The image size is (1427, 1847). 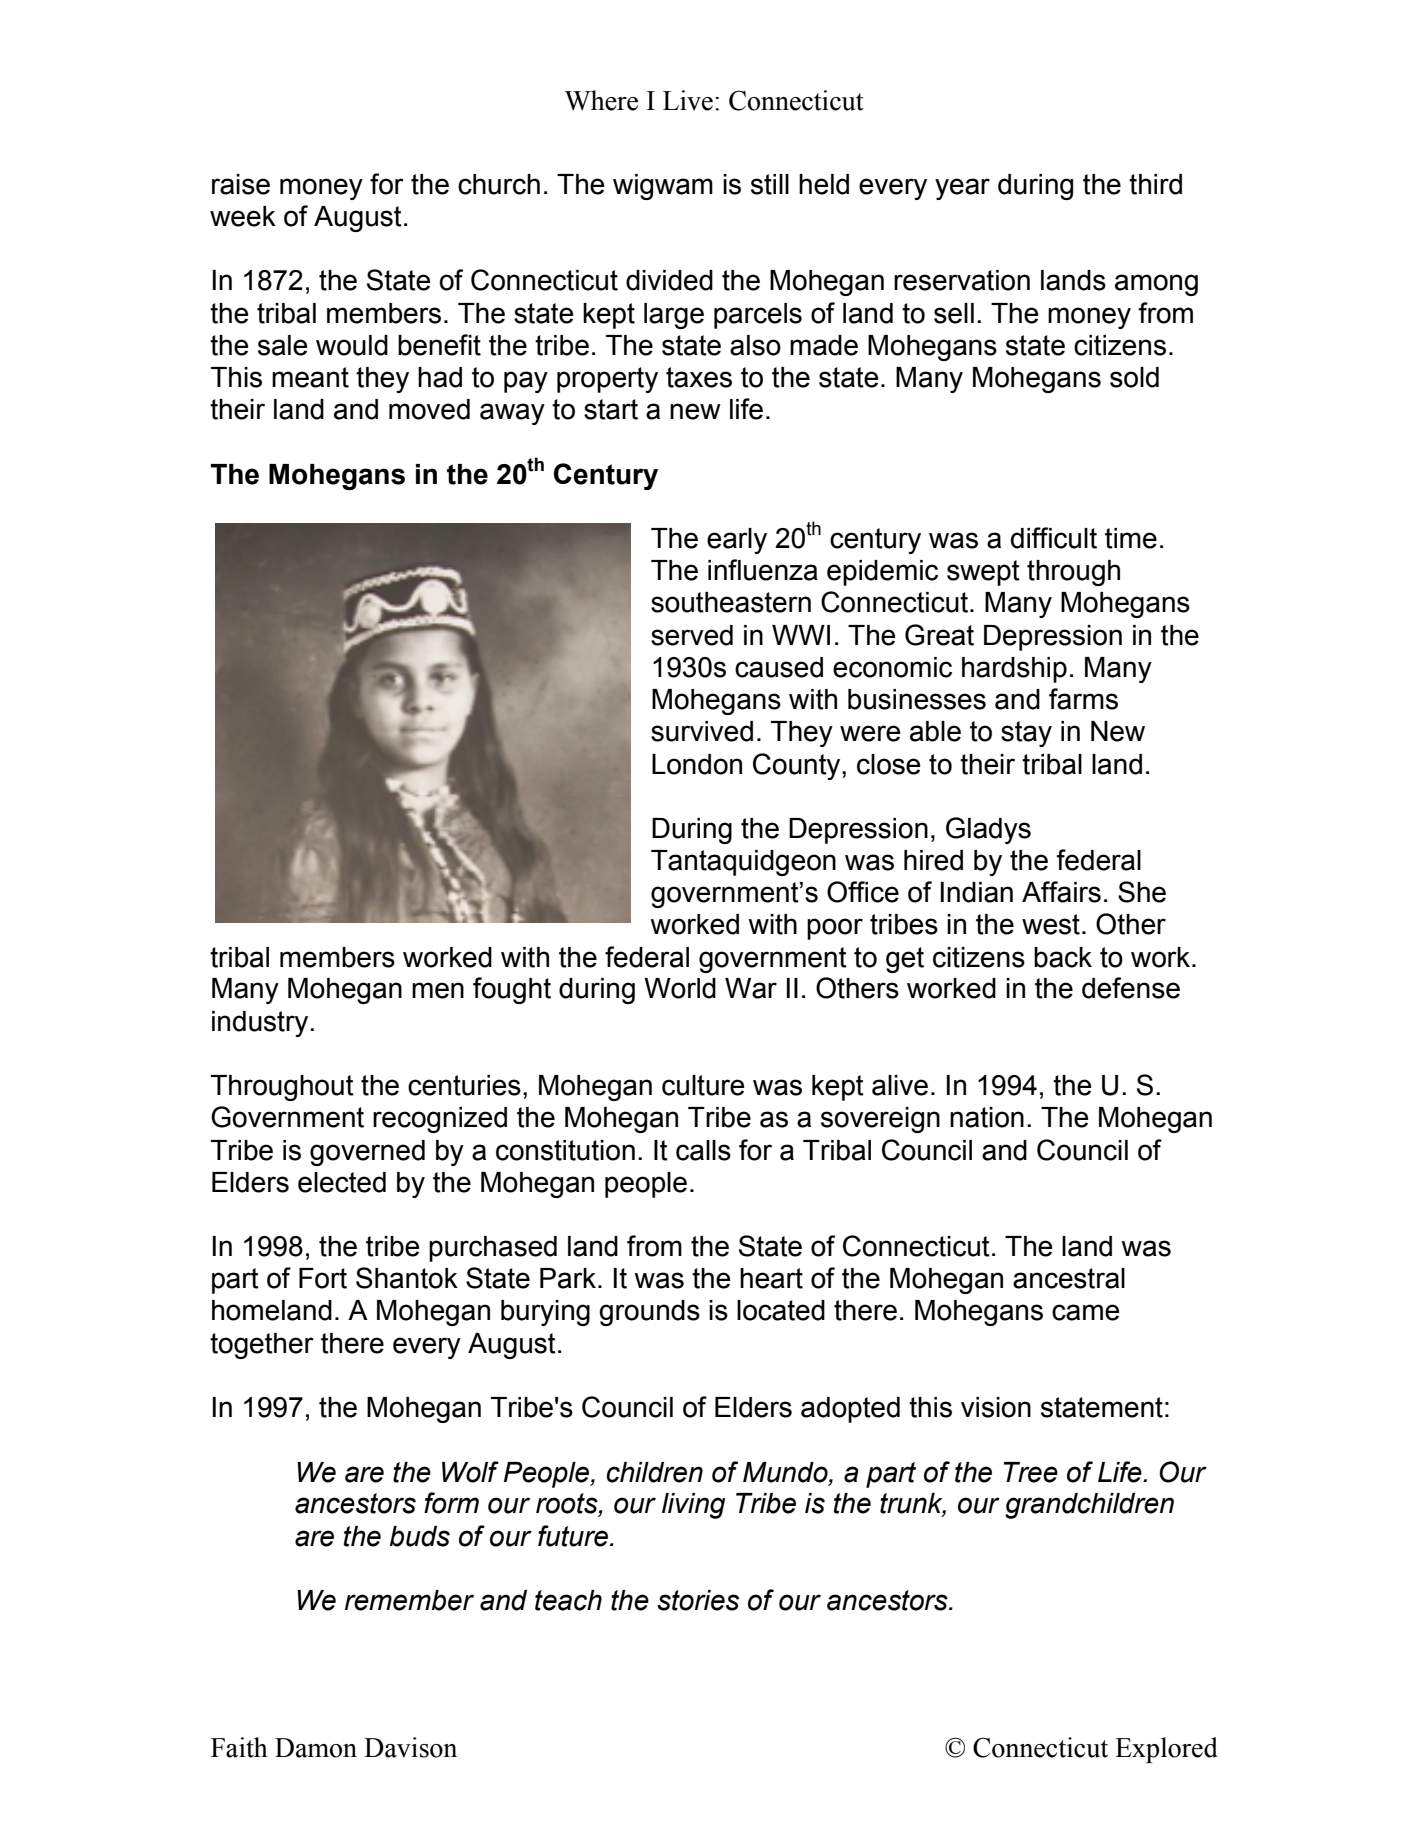 What do you see at coordinates (703, 1150) in the image?
I see `calls` at bounding box center [703, 1150].
